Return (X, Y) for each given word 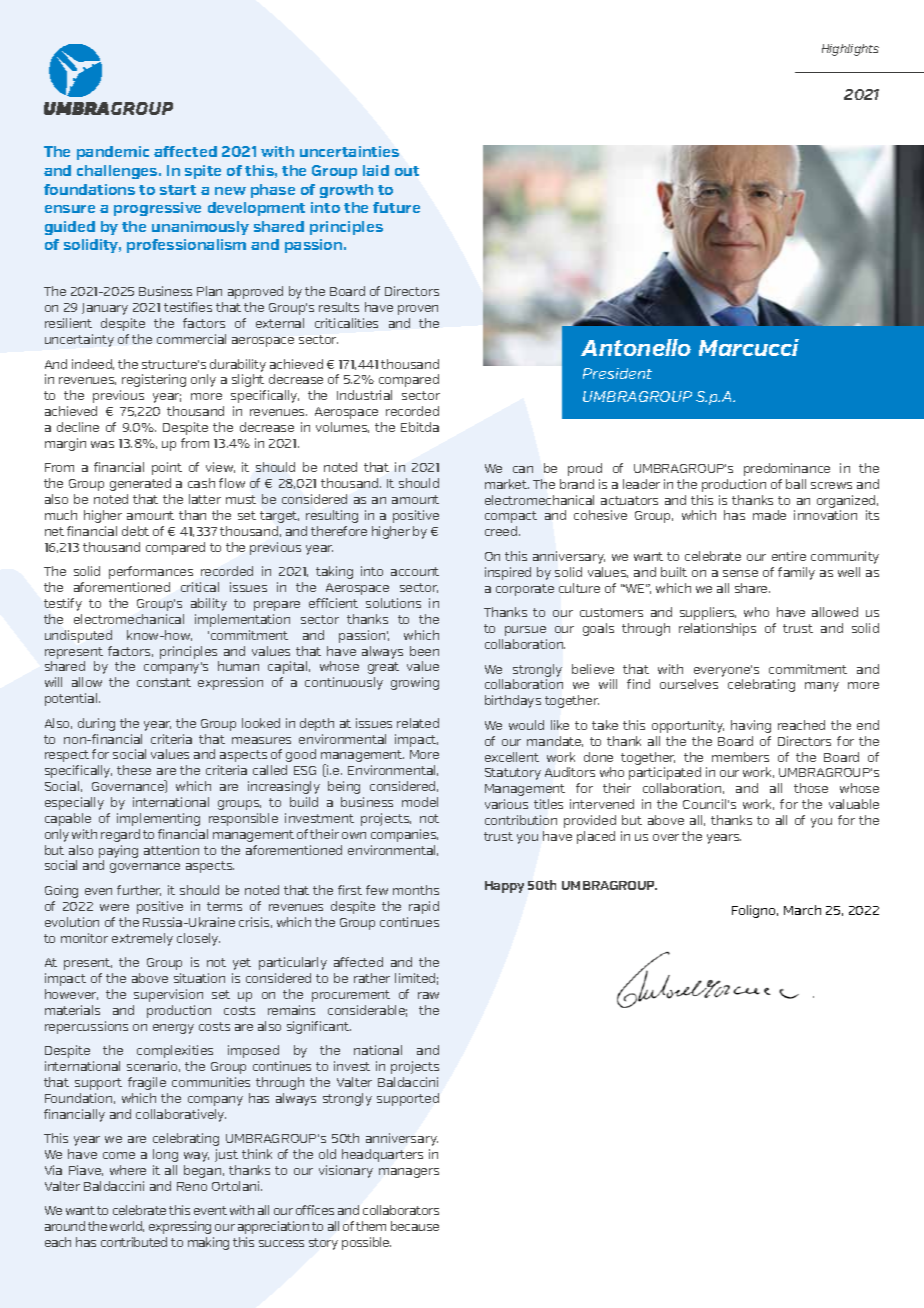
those (811, 788)
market (507, 484)
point (167, 468)
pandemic (113, 153)
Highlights (850, 50)
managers (409, 1173)
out (407, 171)
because (415, 1226)
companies (404, 835)
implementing (158, 819)
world (127, 1226)
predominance (787, 469)
